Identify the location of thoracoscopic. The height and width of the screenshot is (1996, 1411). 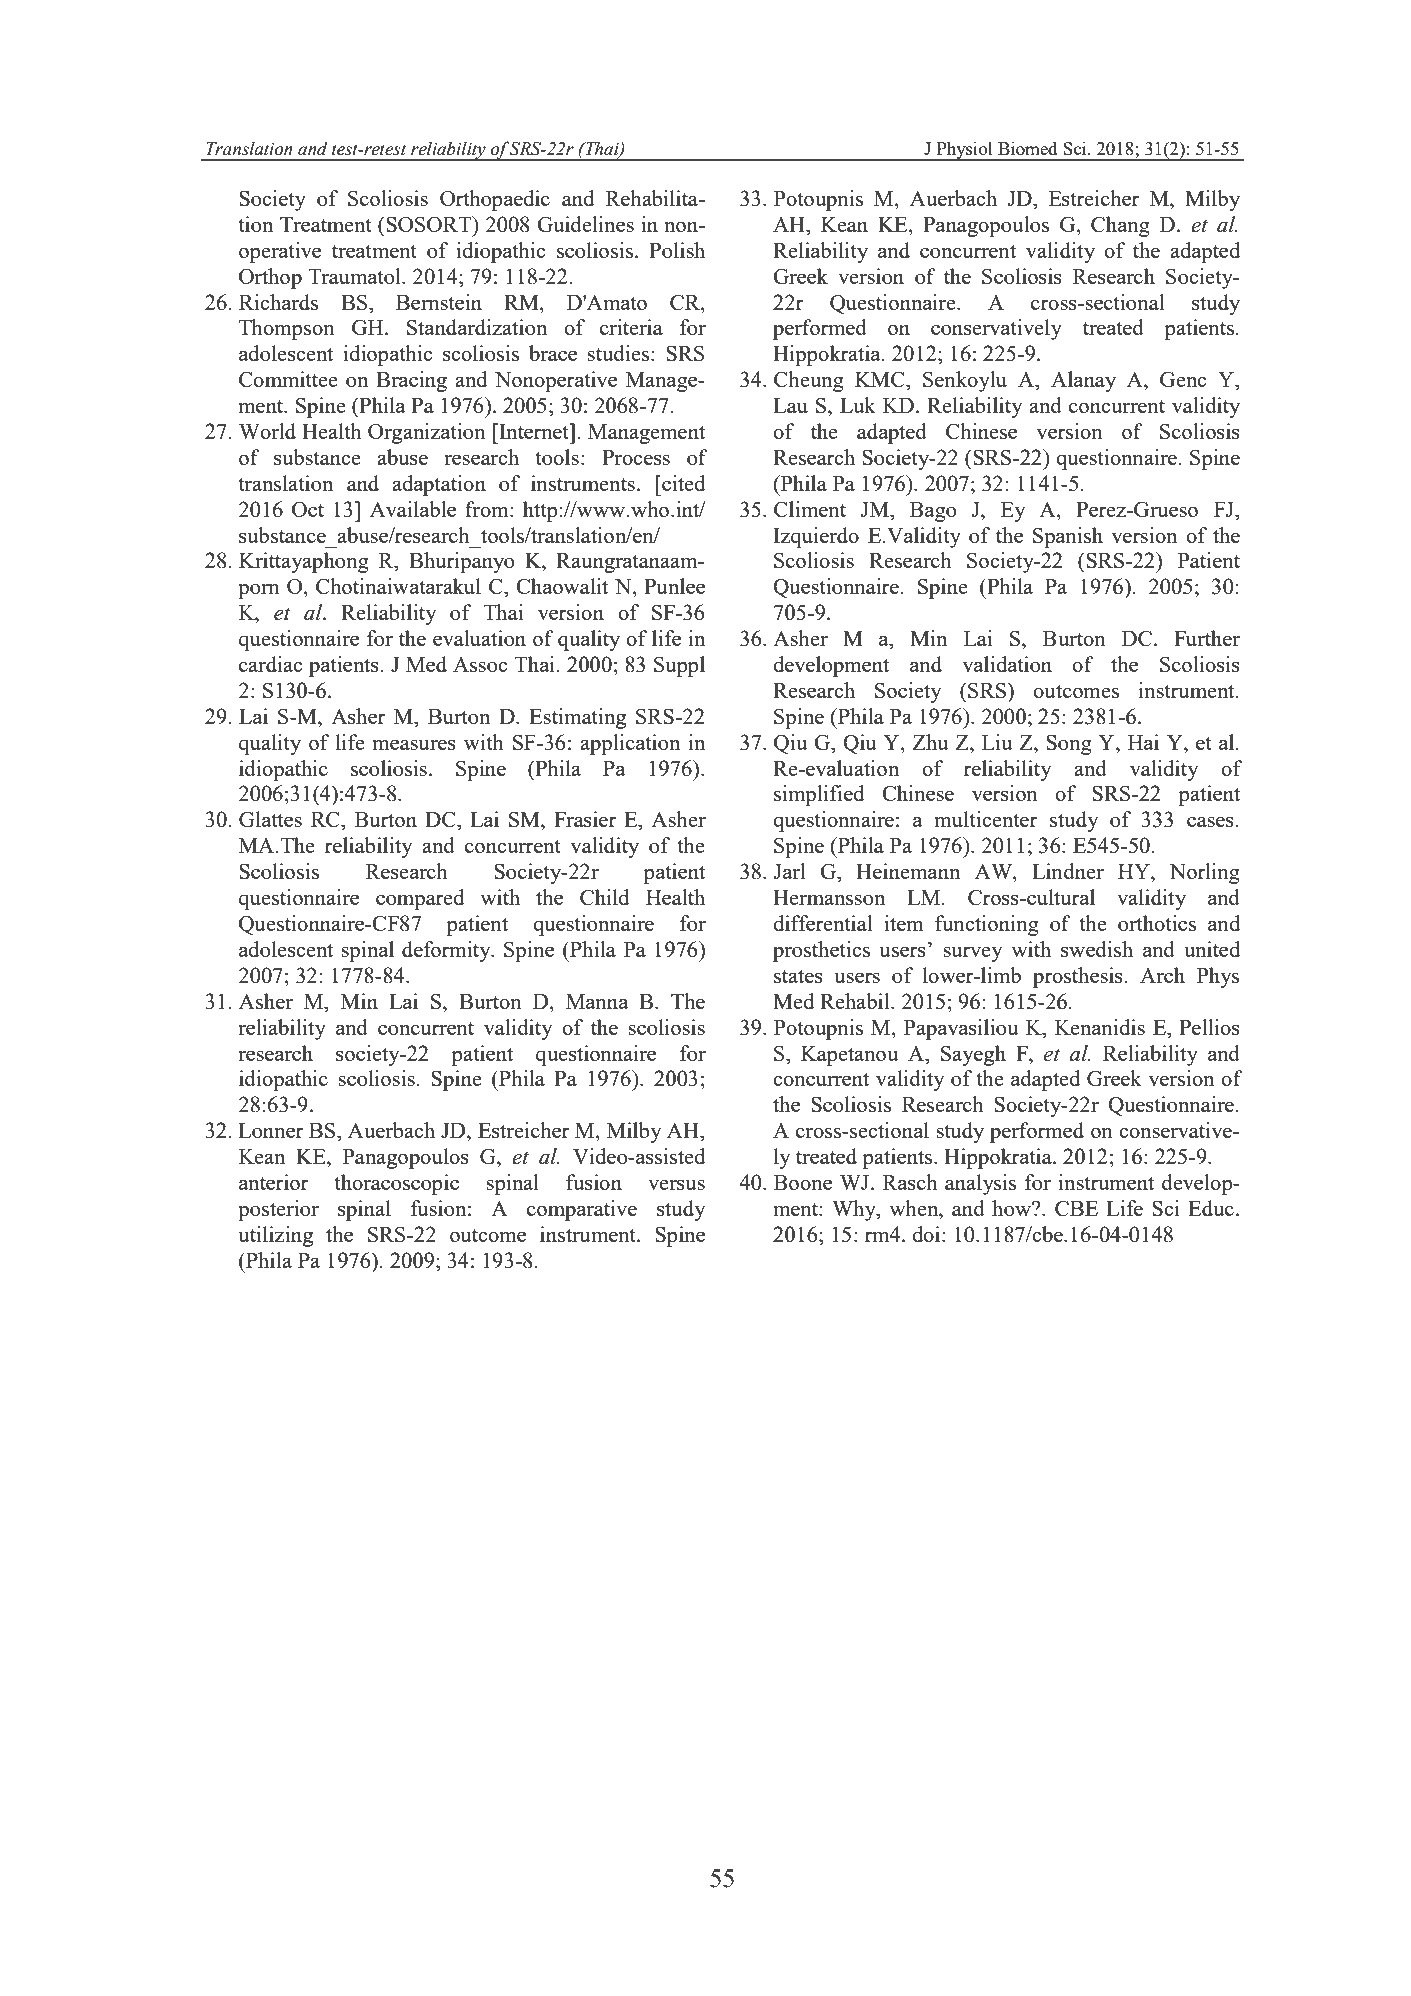
(396, 1184).
